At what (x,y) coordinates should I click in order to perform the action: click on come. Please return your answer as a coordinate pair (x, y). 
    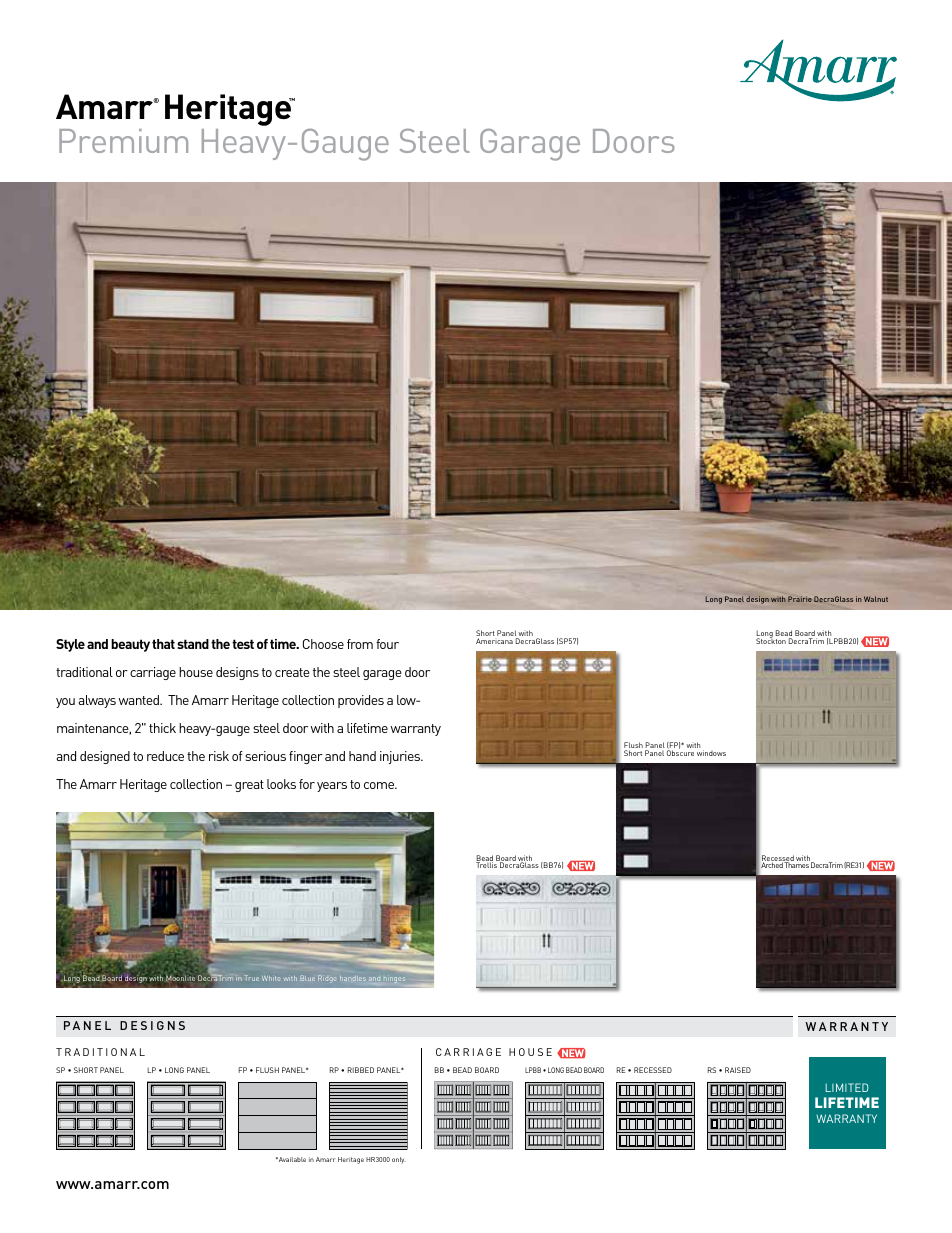
    Looking at the image, I should click on (380, 785).
